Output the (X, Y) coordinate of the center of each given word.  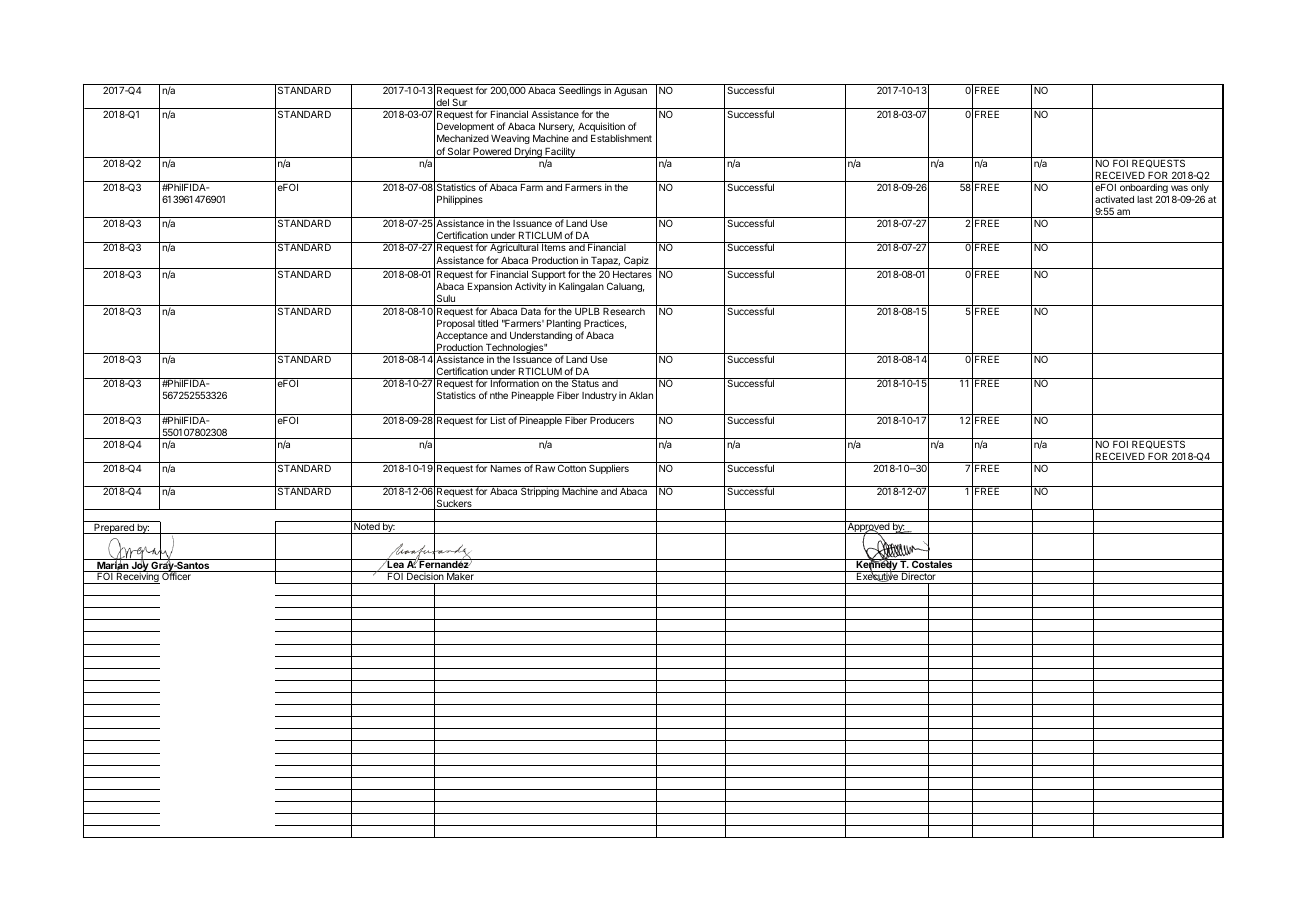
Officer (176, 575)
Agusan (630, 91)
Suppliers (609, 469)
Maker (460, 575)
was (1179, 188)
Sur (460, 103)
